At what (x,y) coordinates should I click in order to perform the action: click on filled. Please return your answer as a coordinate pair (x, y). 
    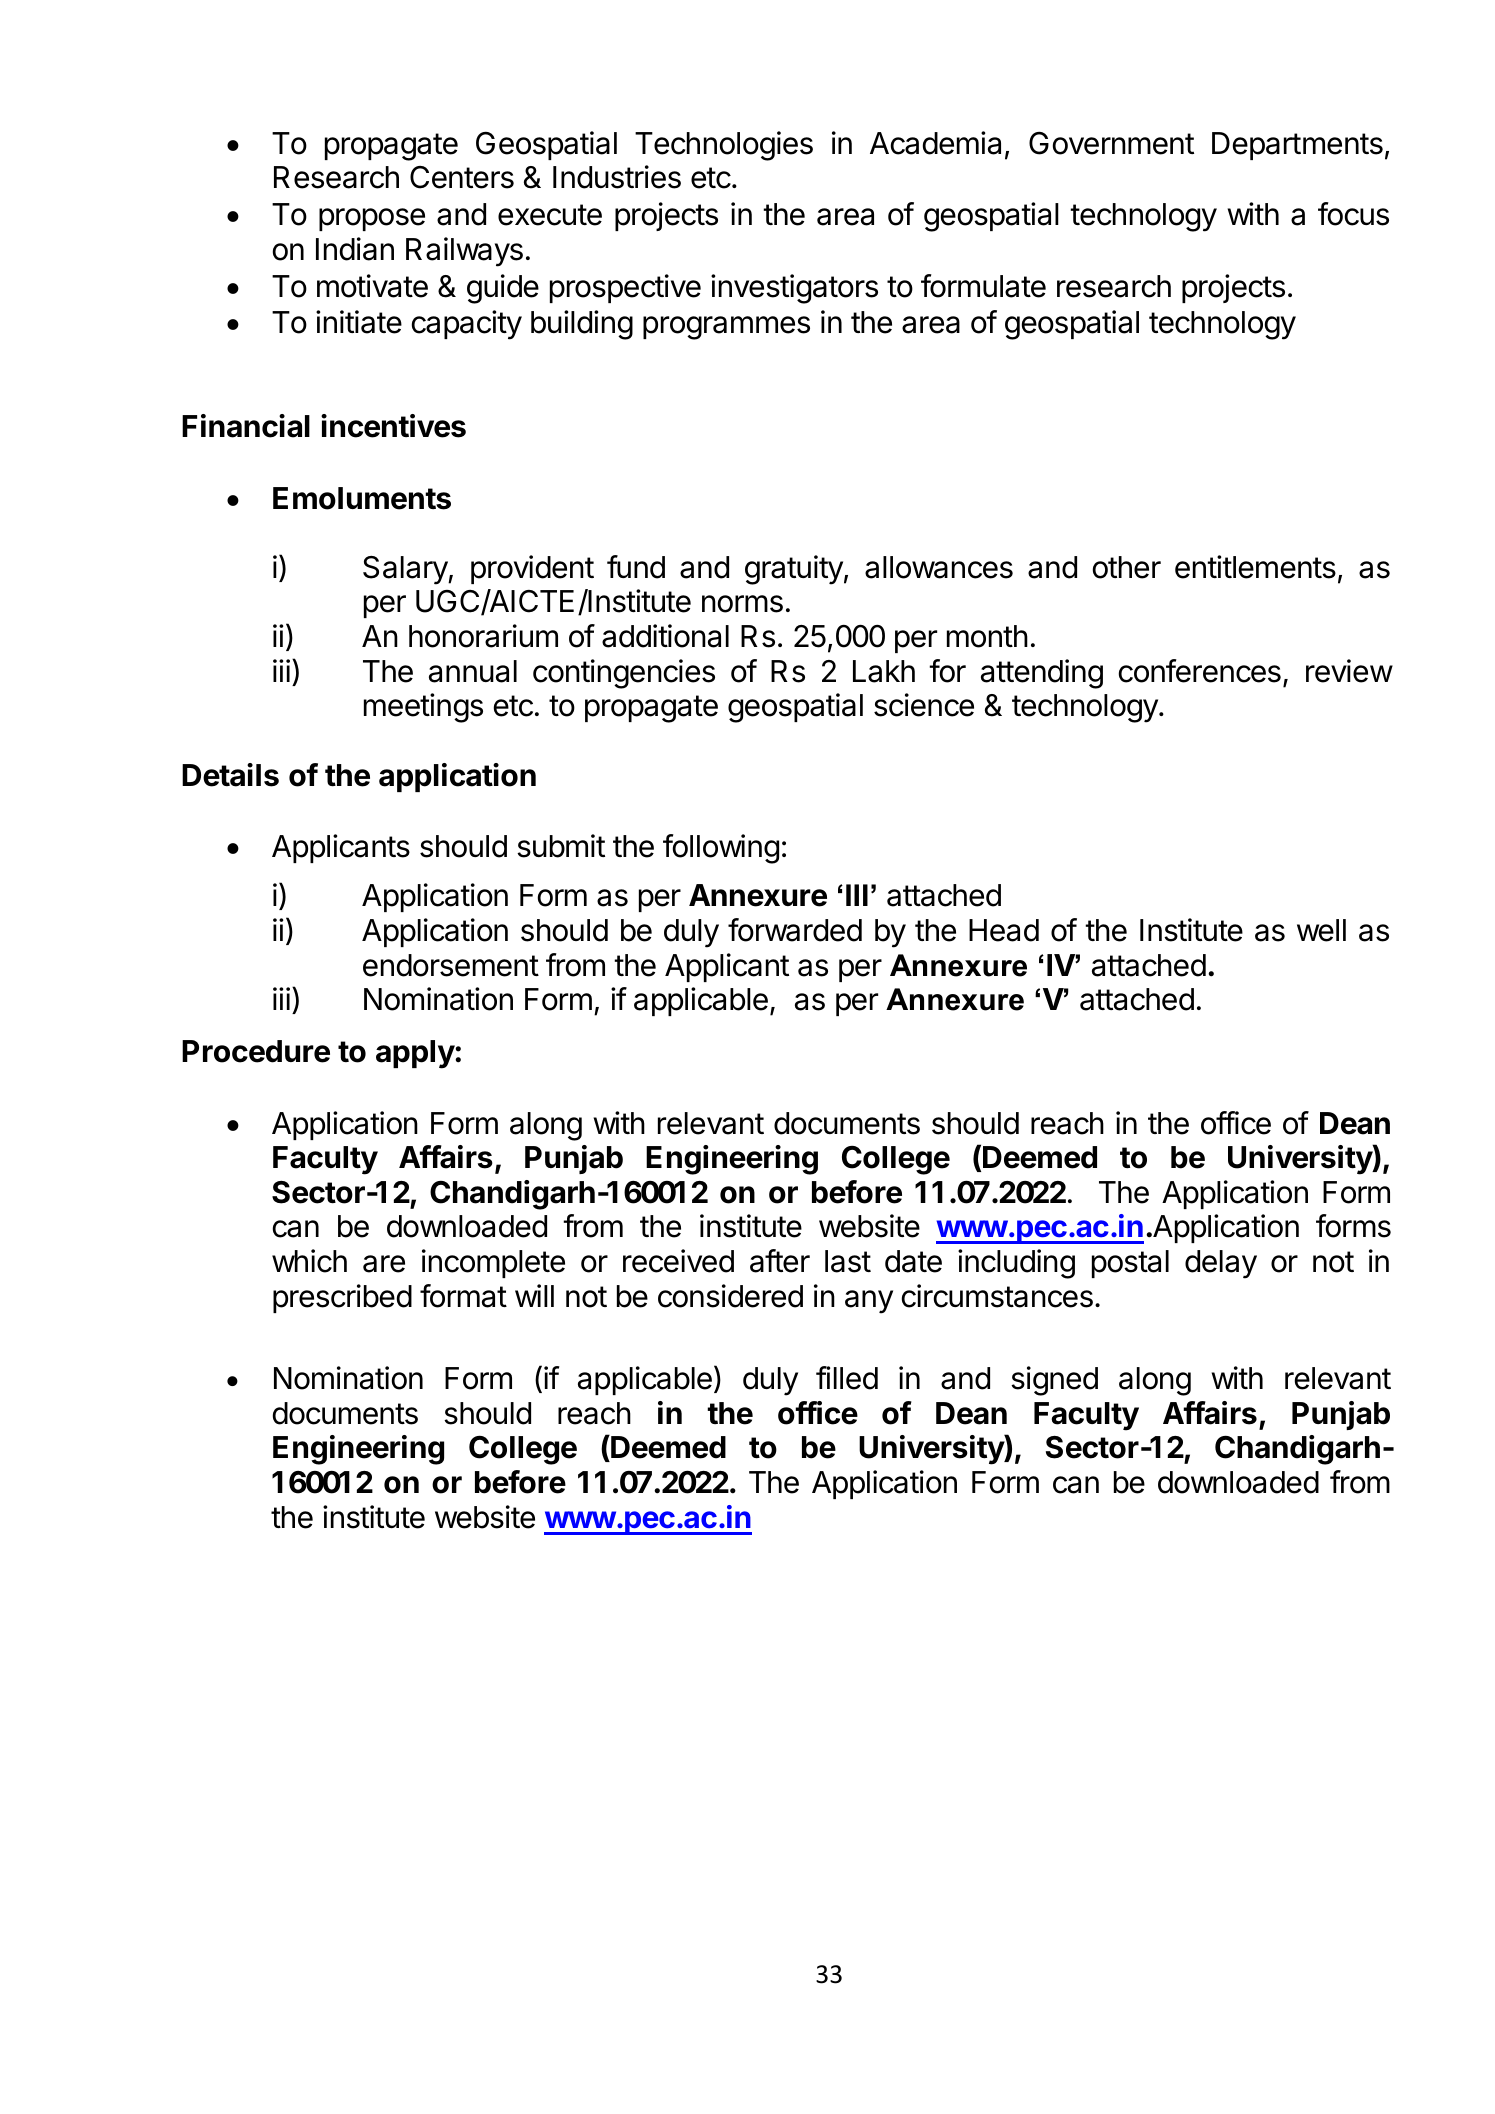
    Looking at the image, I should click on (847, 1378).
